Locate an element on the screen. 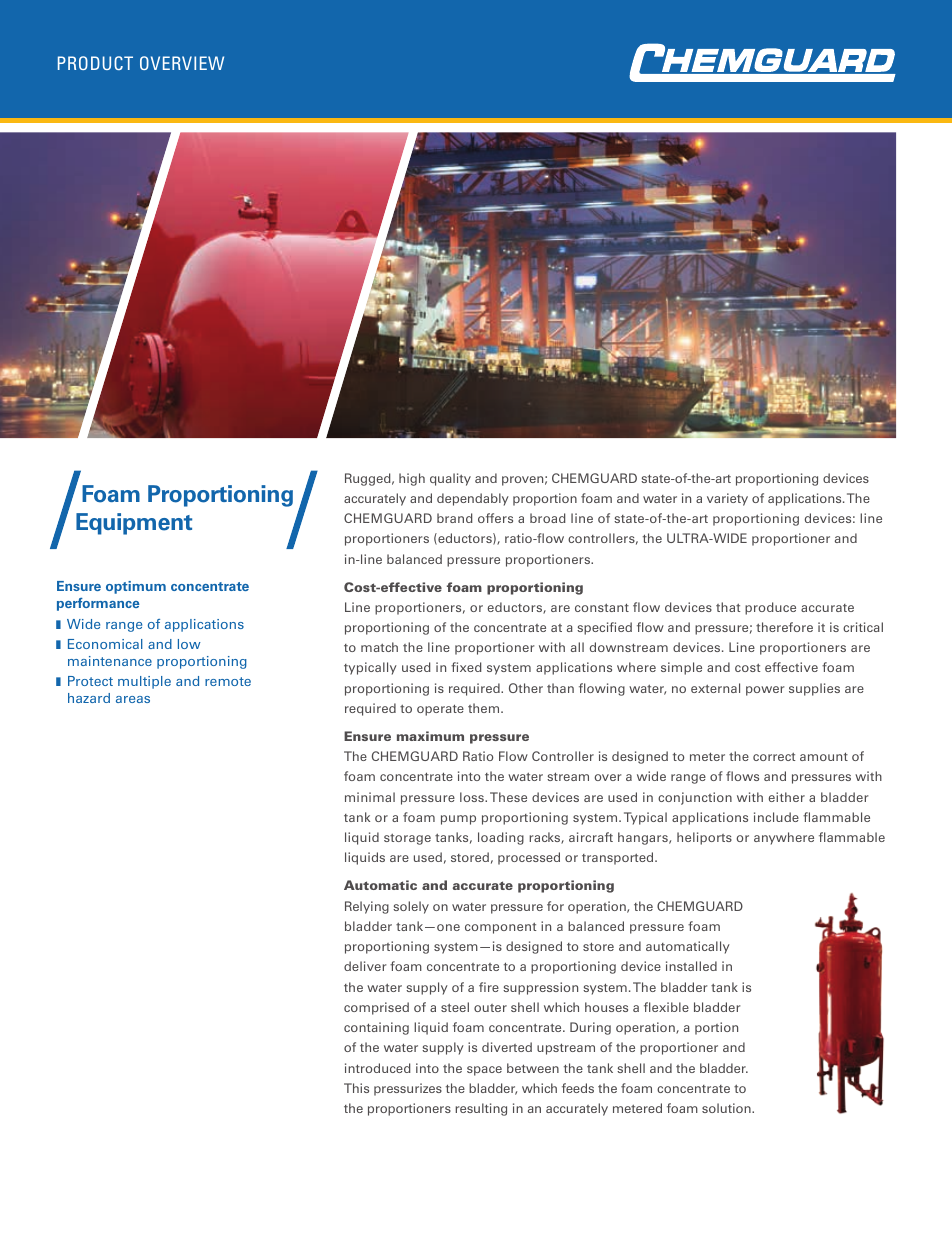  correct is located at coordinates (774, 757).
